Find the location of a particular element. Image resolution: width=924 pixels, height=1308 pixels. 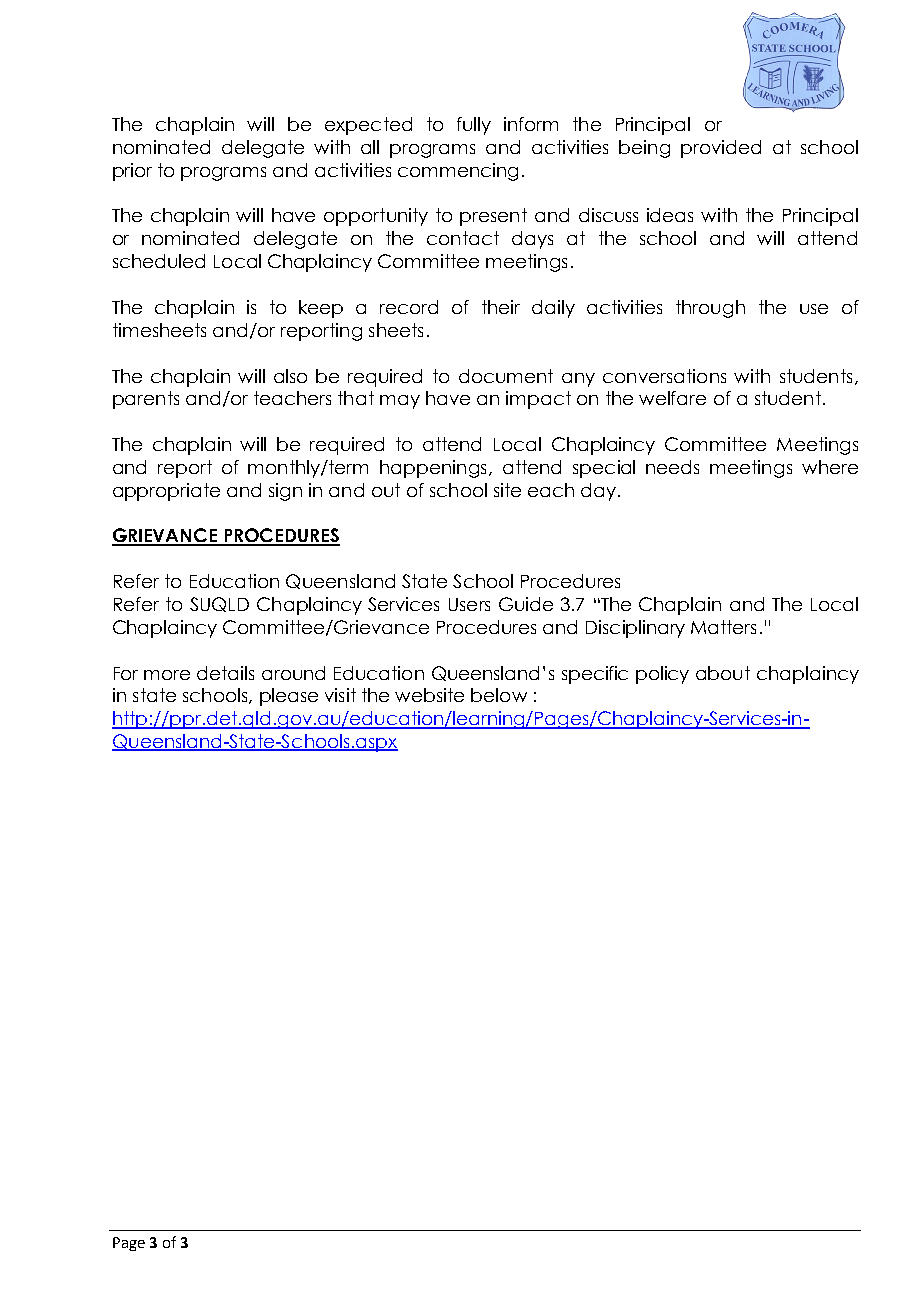

prior is located at coordinates (132, 172).
